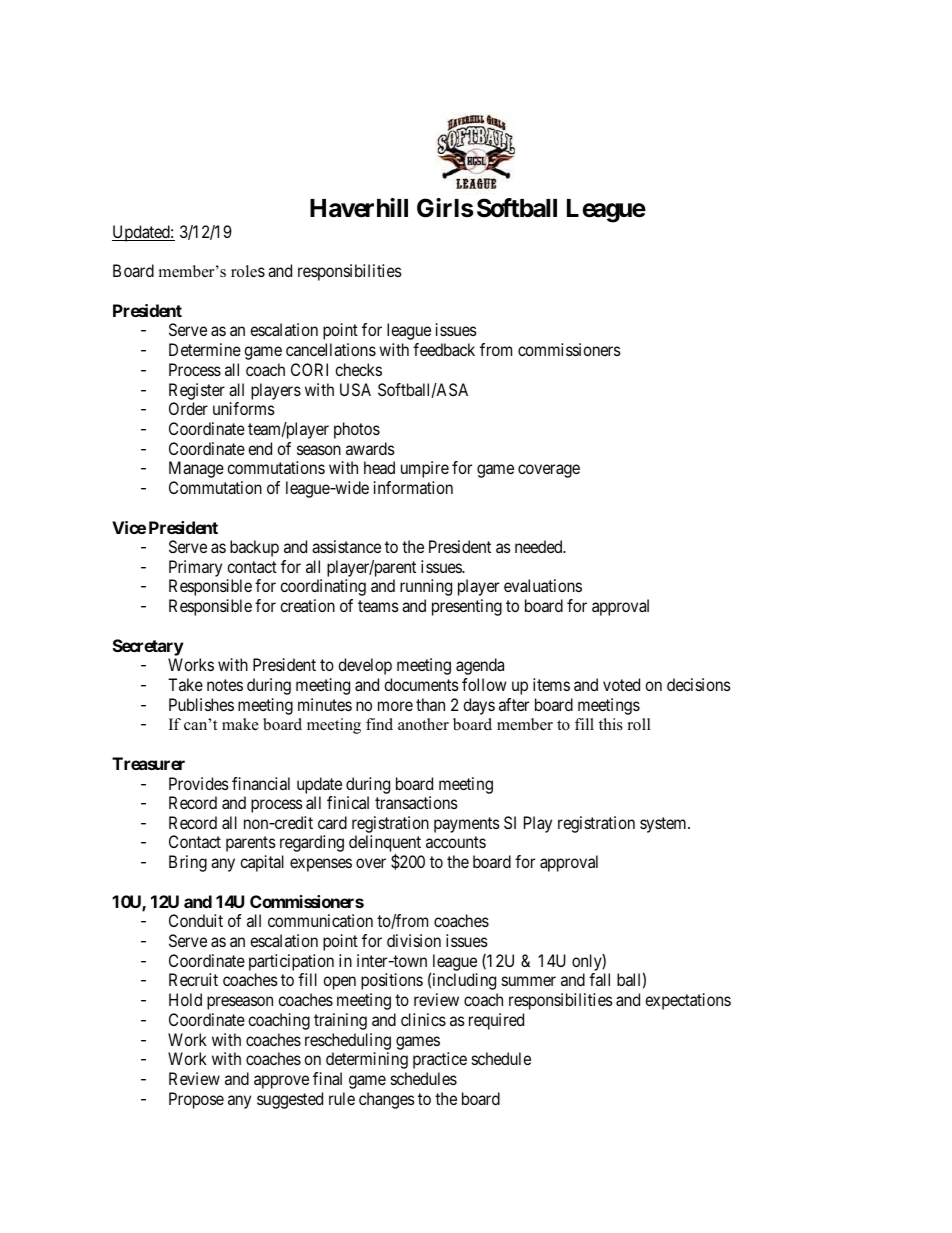 The image size is (952, 1233). Describe the element at coordinates (540, 546) in the screenshot. I see `needed` at that location.
